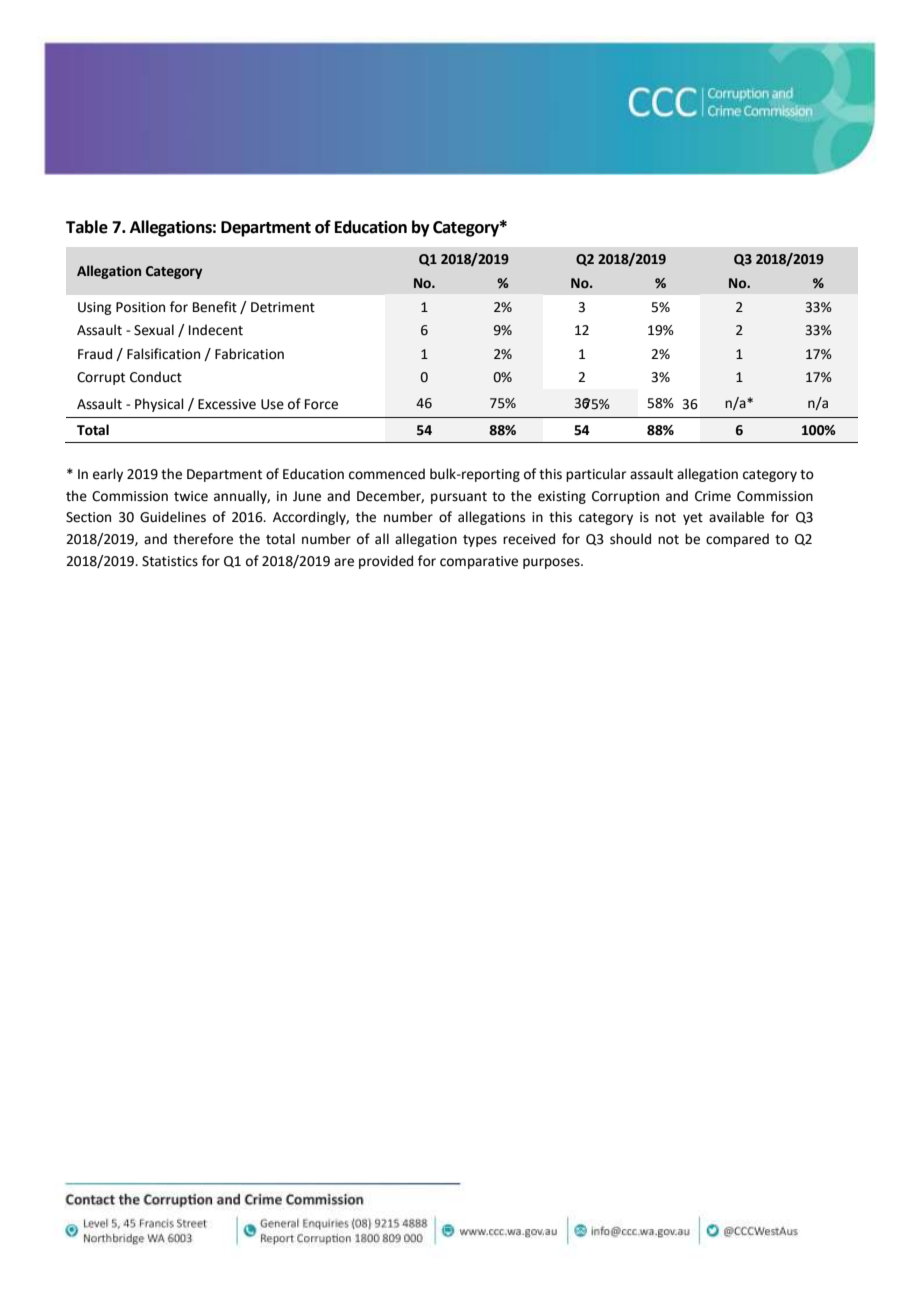  I want to click on Fabrication, so click(249, 354).
